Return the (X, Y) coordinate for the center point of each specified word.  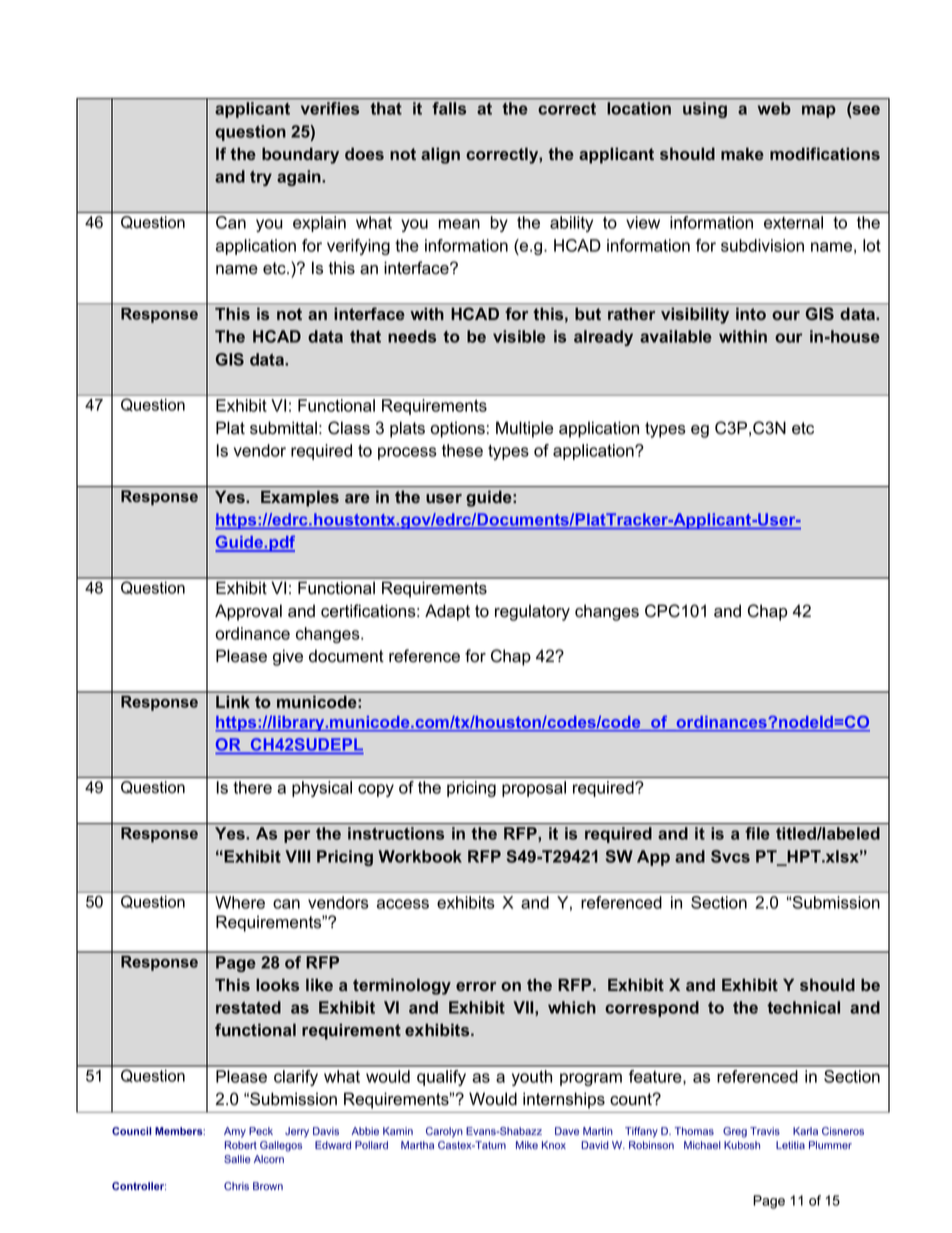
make (742, 153)
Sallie (237, 1159)
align (440, 155)
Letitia (790, 1145)
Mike (527, 1145)
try (261, 178)
